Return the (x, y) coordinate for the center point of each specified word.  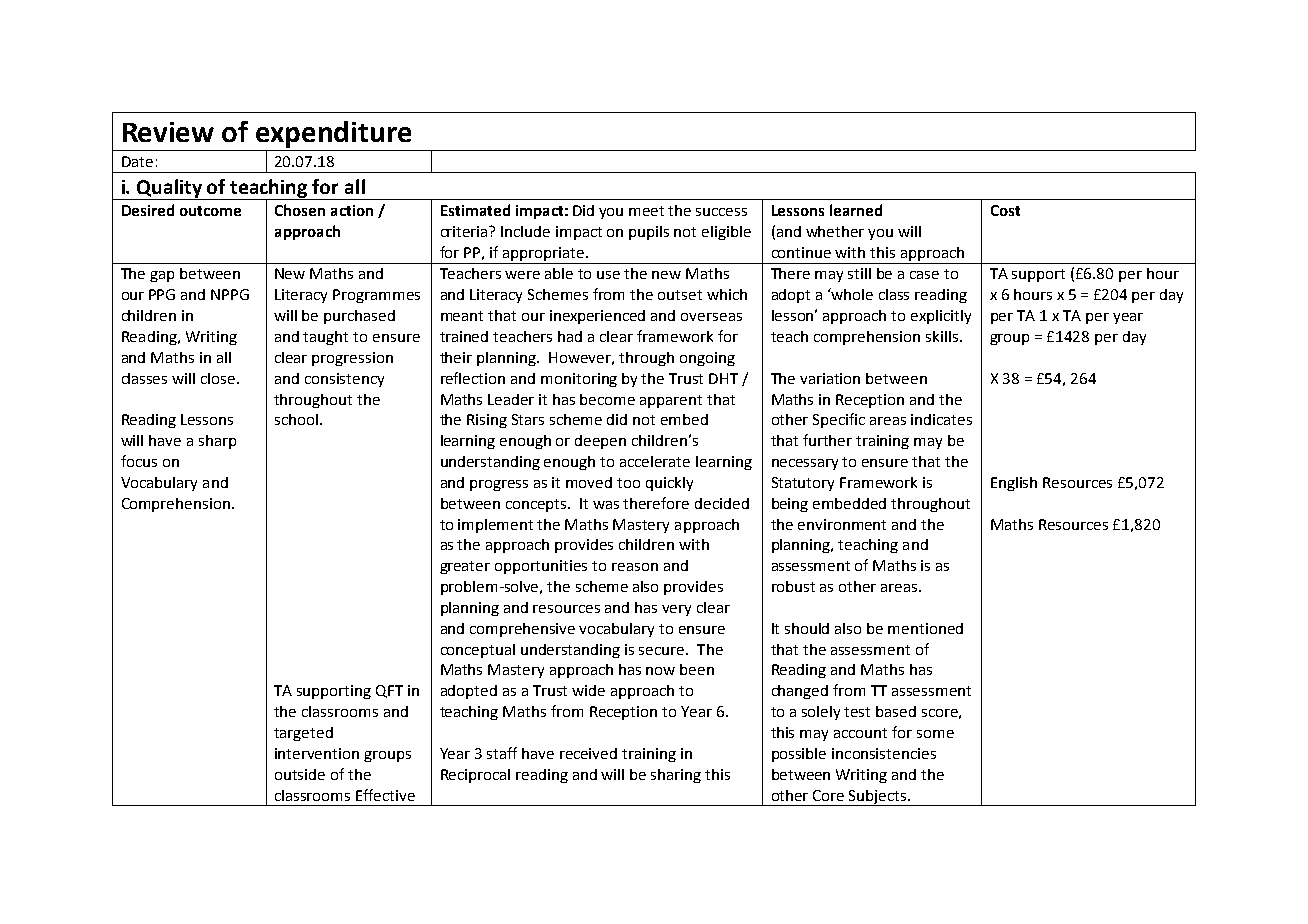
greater (465, 567)
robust (793, 586)
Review (168, 132)
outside (300, 774)
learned (856, 210)
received (588, 753)
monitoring (579, 380)
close (218, 378)
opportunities (541, 567)
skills (942, 336)
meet (646, 211)
